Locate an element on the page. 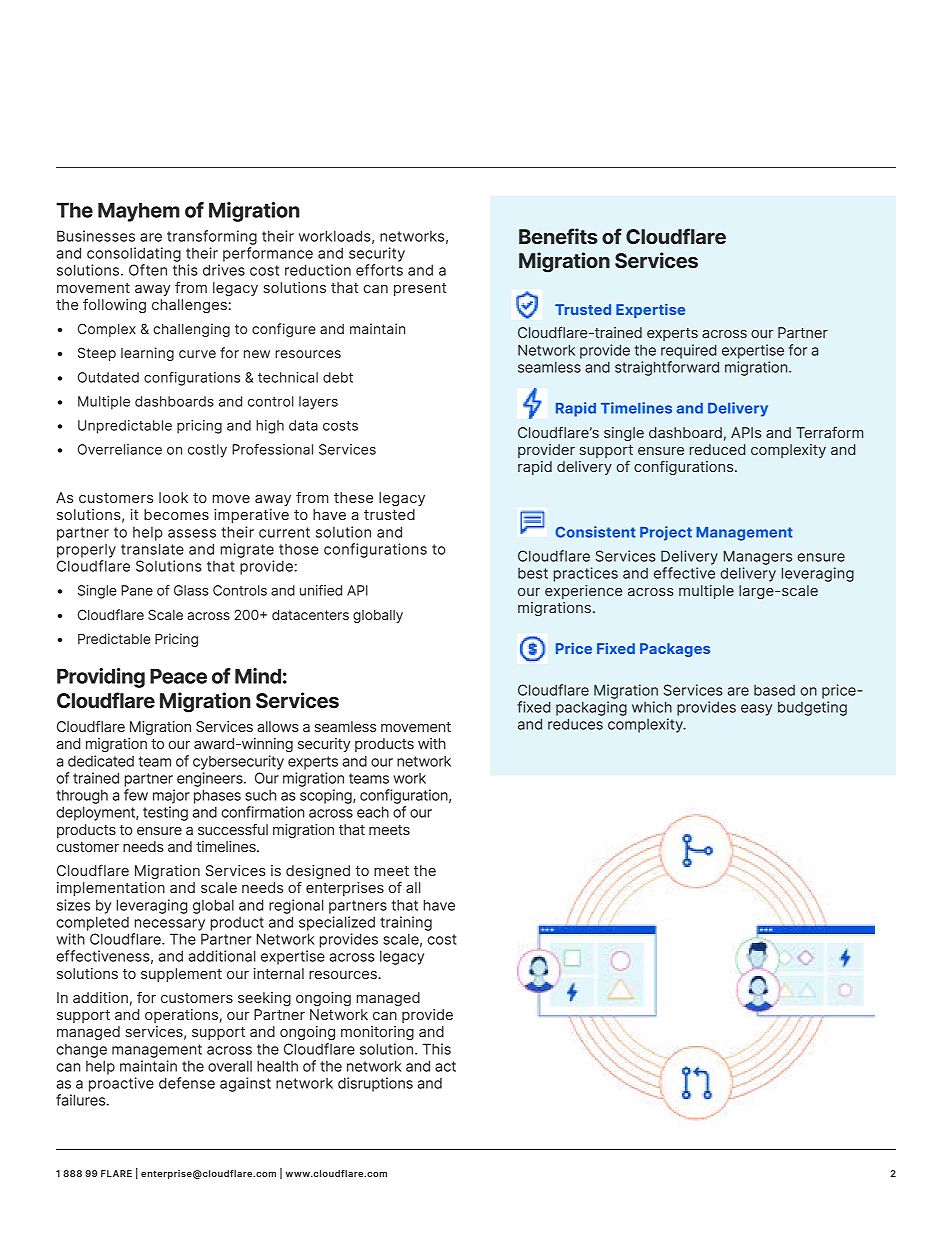 Image resolution: width=952 pixels, height=1233 pixels. easy is located at coordinates (756, 710).
